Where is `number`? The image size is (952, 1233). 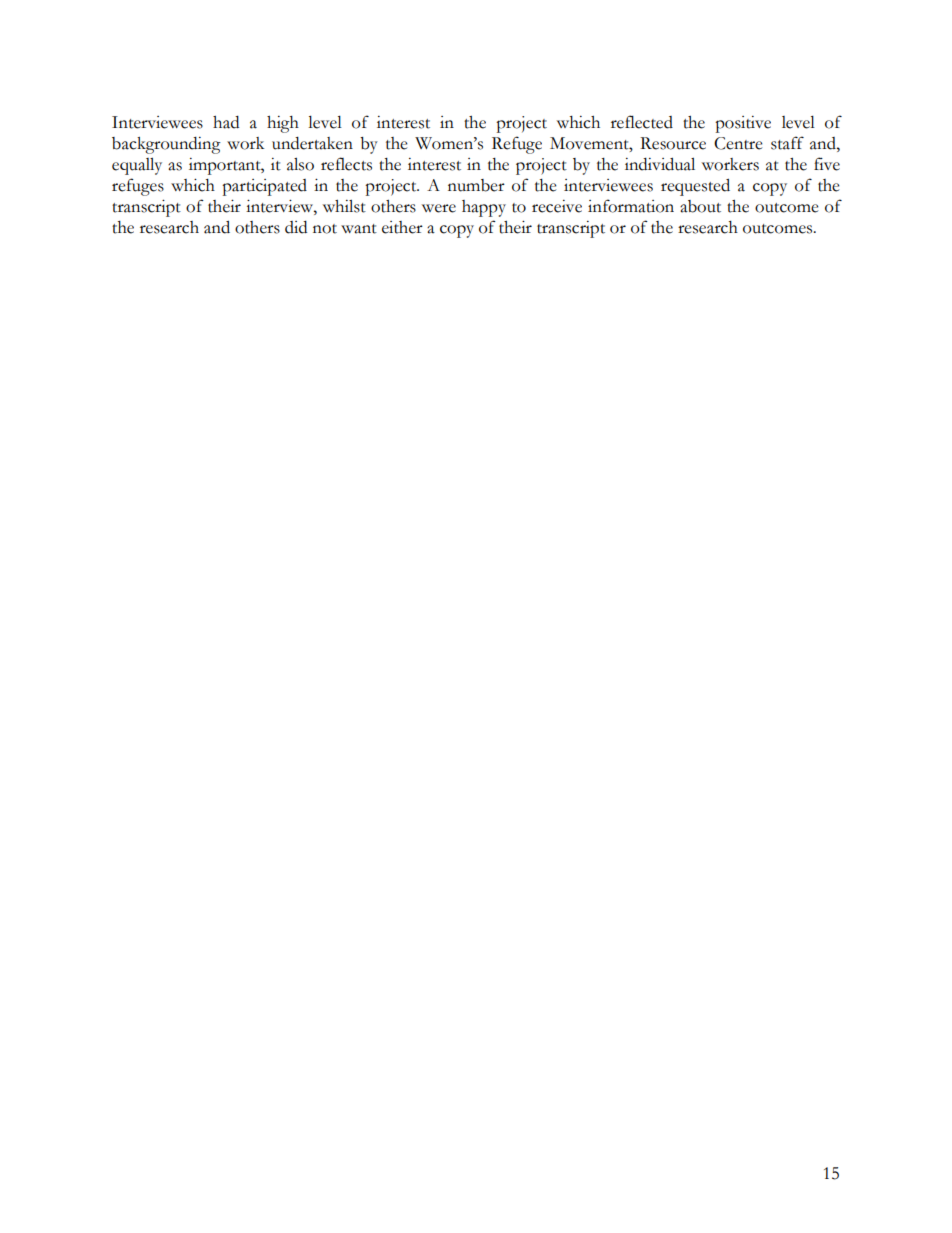
number is located at coordinates (476, 185).
